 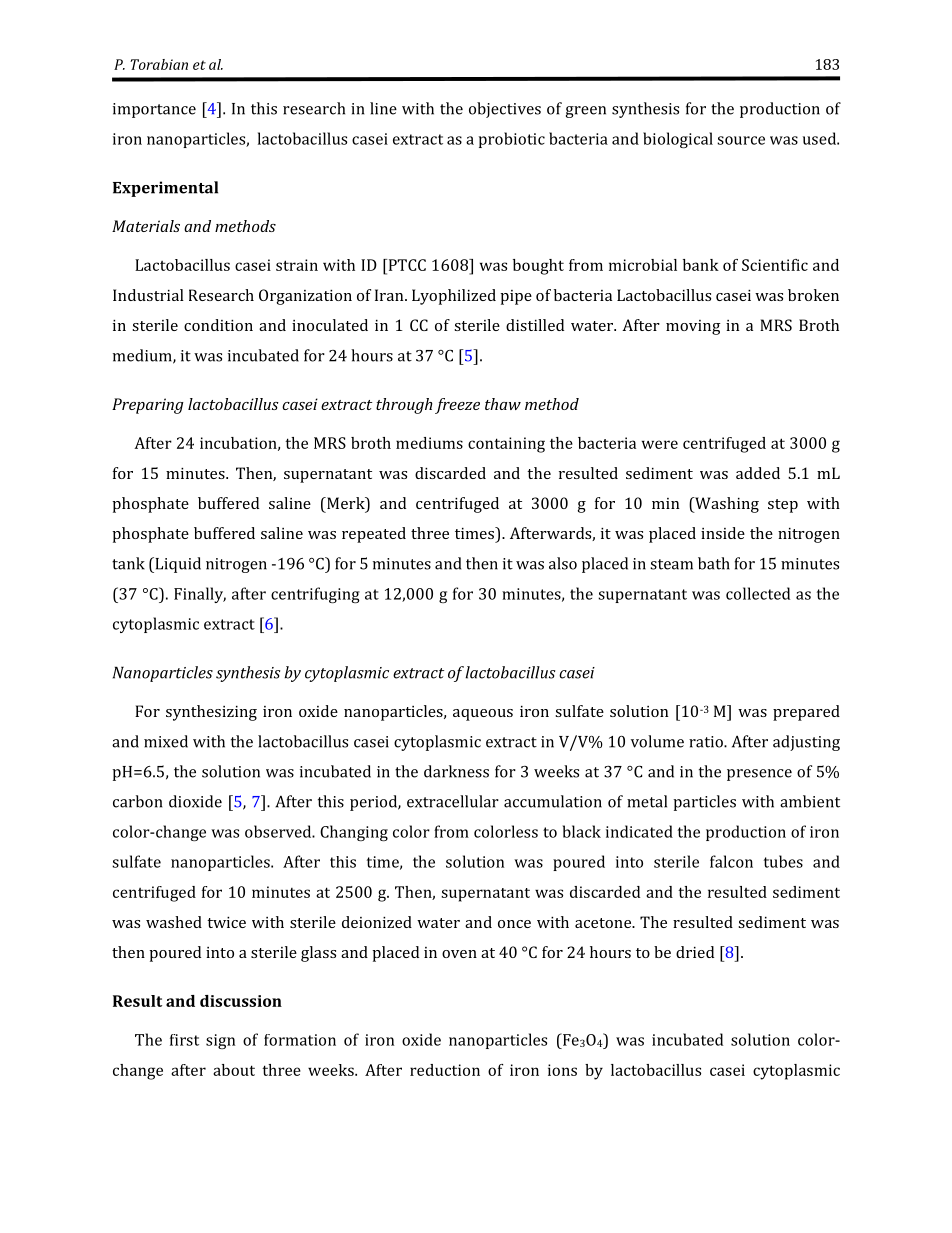 What do you see at coordinates (211, 713) in the document?
I see `synthesizing` at bounding box center [211, 713].
